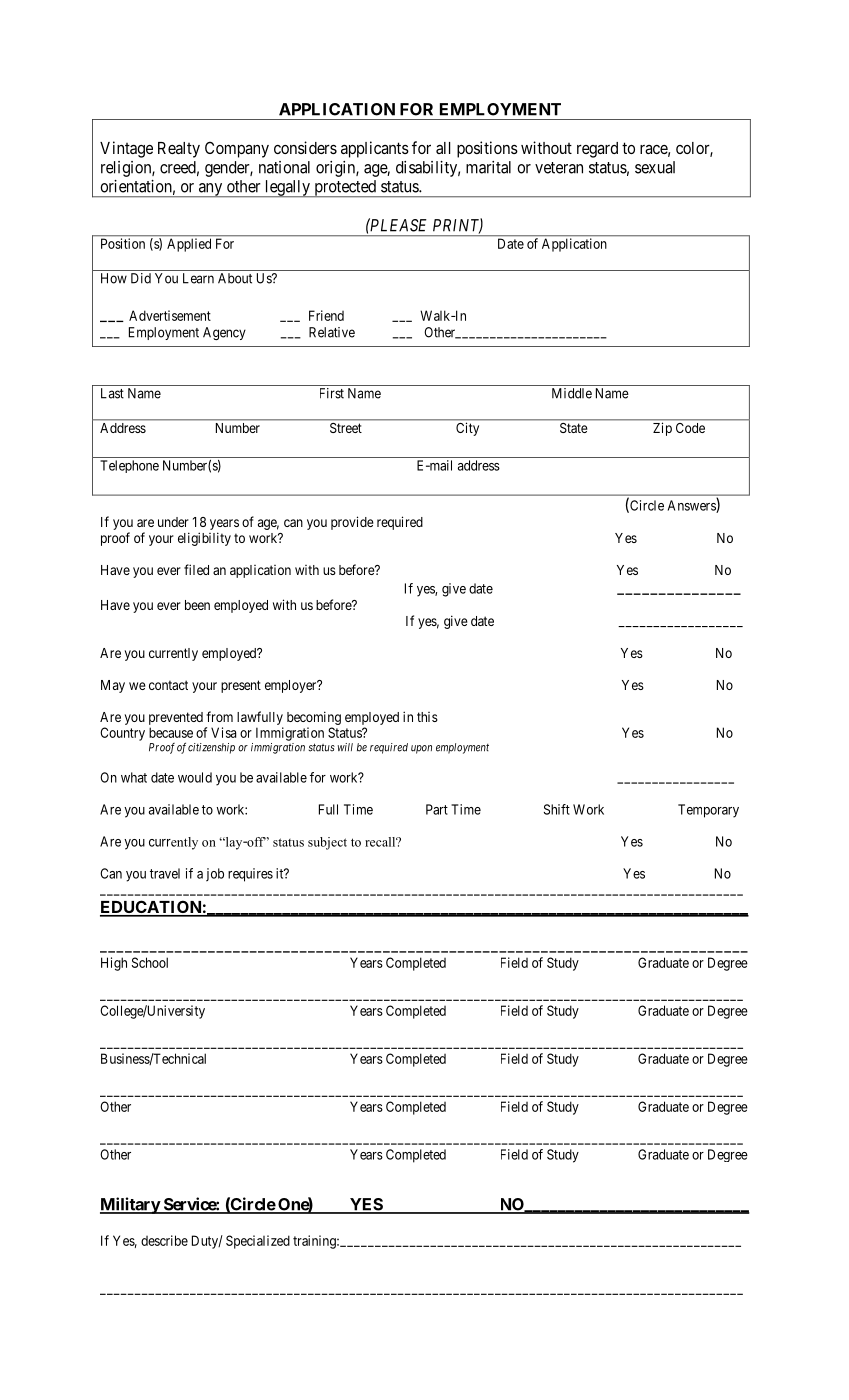 The image size is (849, 1400). I want to click on travel, so click(165, 873).
